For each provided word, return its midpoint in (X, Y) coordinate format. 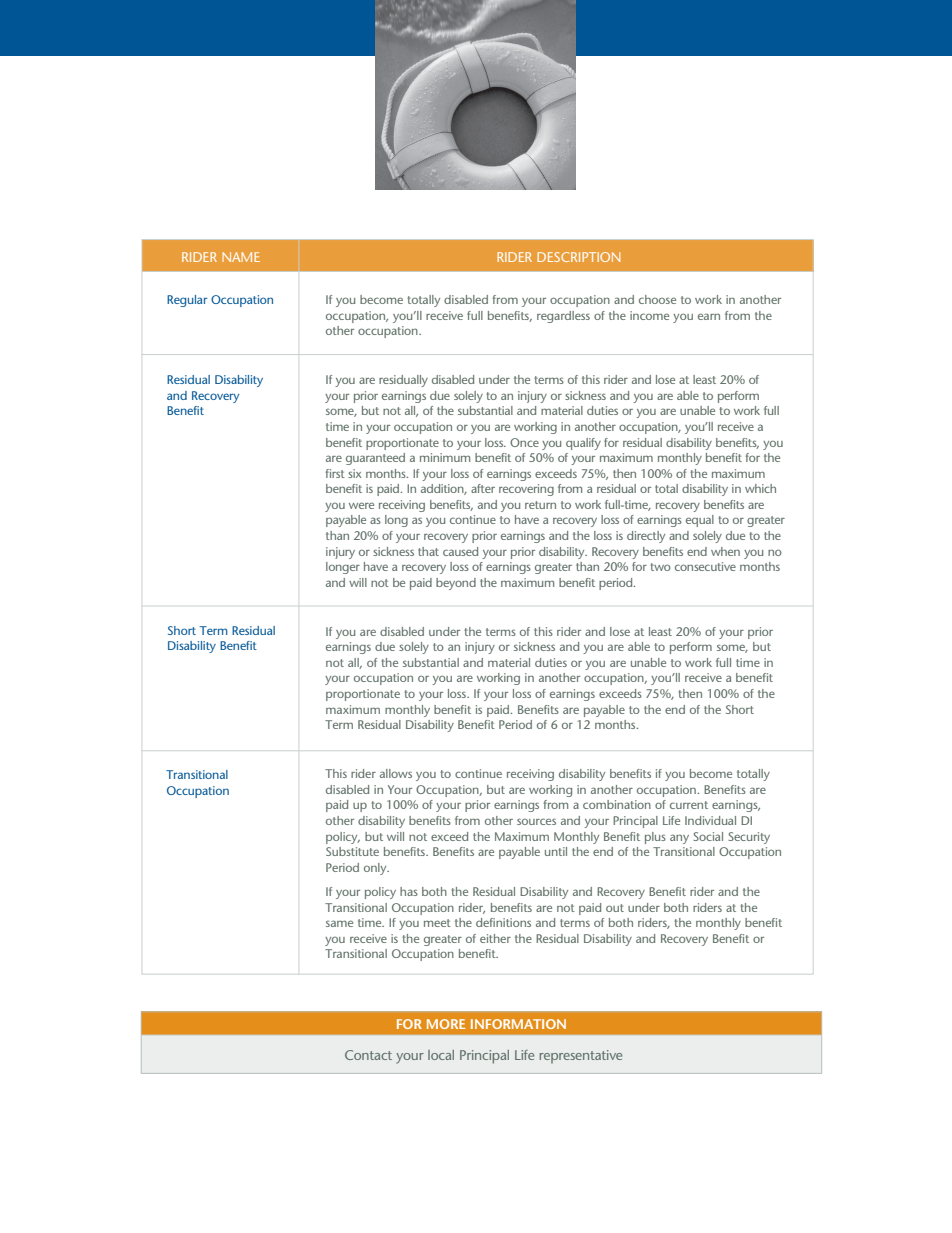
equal (700, 521)
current (689, 805)
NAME (241, 257)
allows (396, 773)
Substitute (352, 851)
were (361, 505)
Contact (368, 1055)
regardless (563, 317)
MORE (446, 1024)
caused (460, 551)
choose (657, 299)
